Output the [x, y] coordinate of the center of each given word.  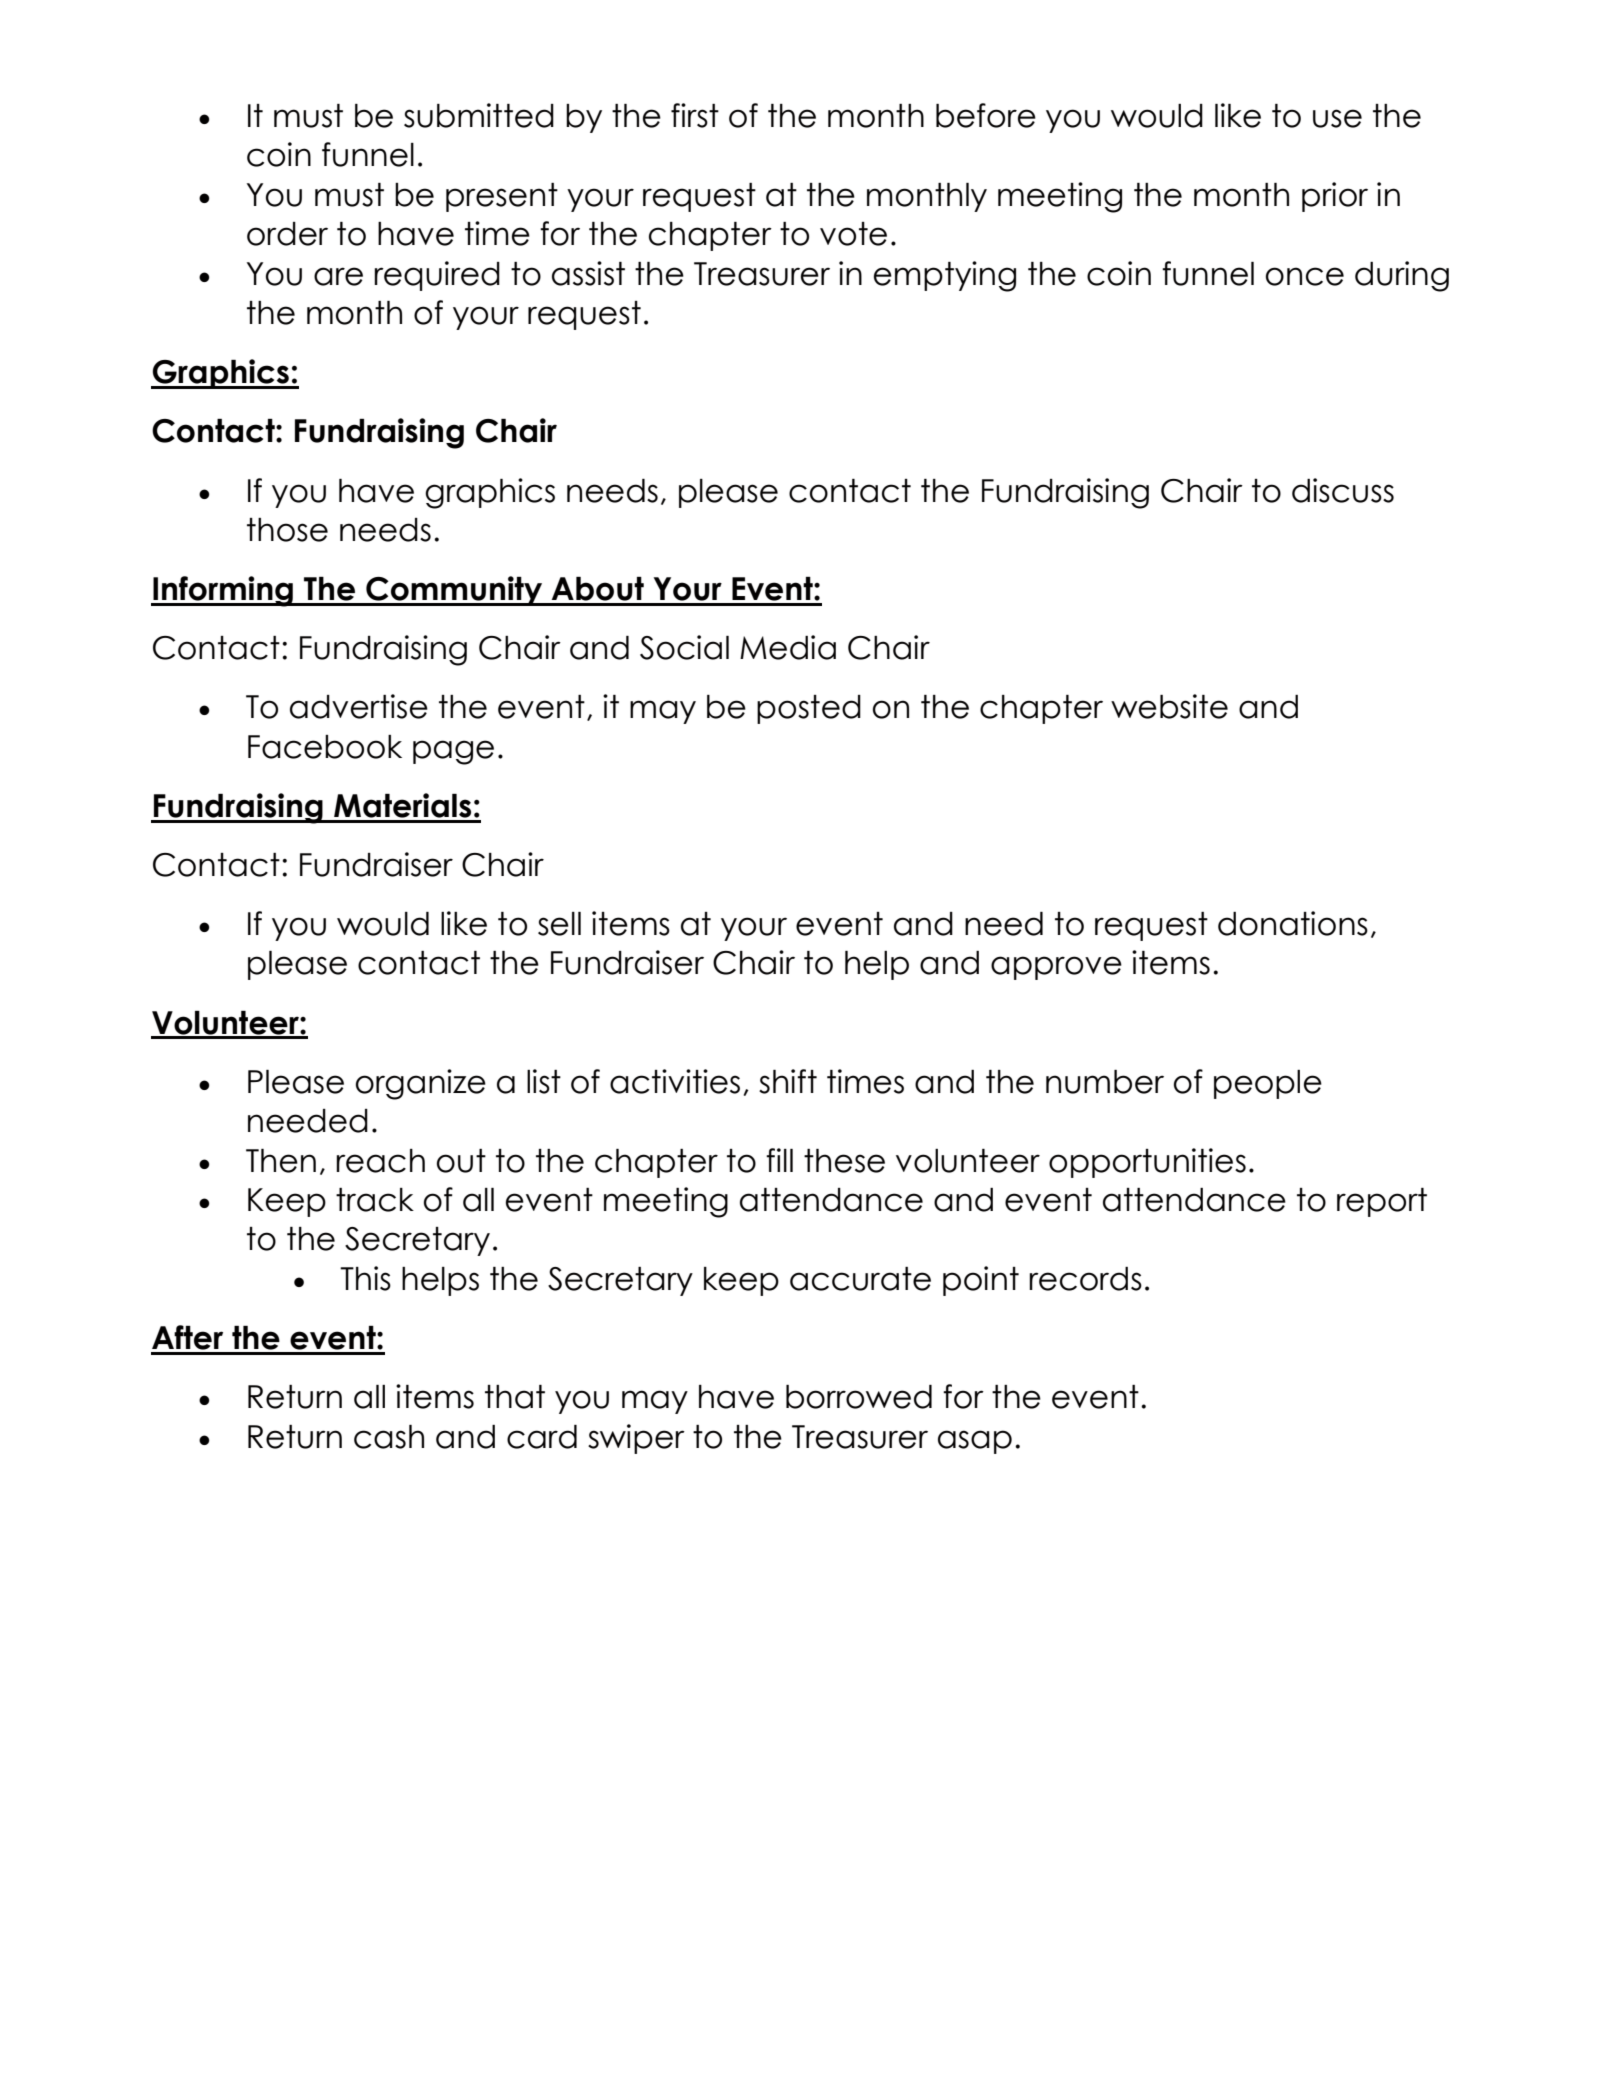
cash [389, 1437]
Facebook [325, 747]
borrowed [859, 1397]
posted [809, 709]
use [1337, 118]
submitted [479, 115]
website [1169, 706]
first [695, 115]
